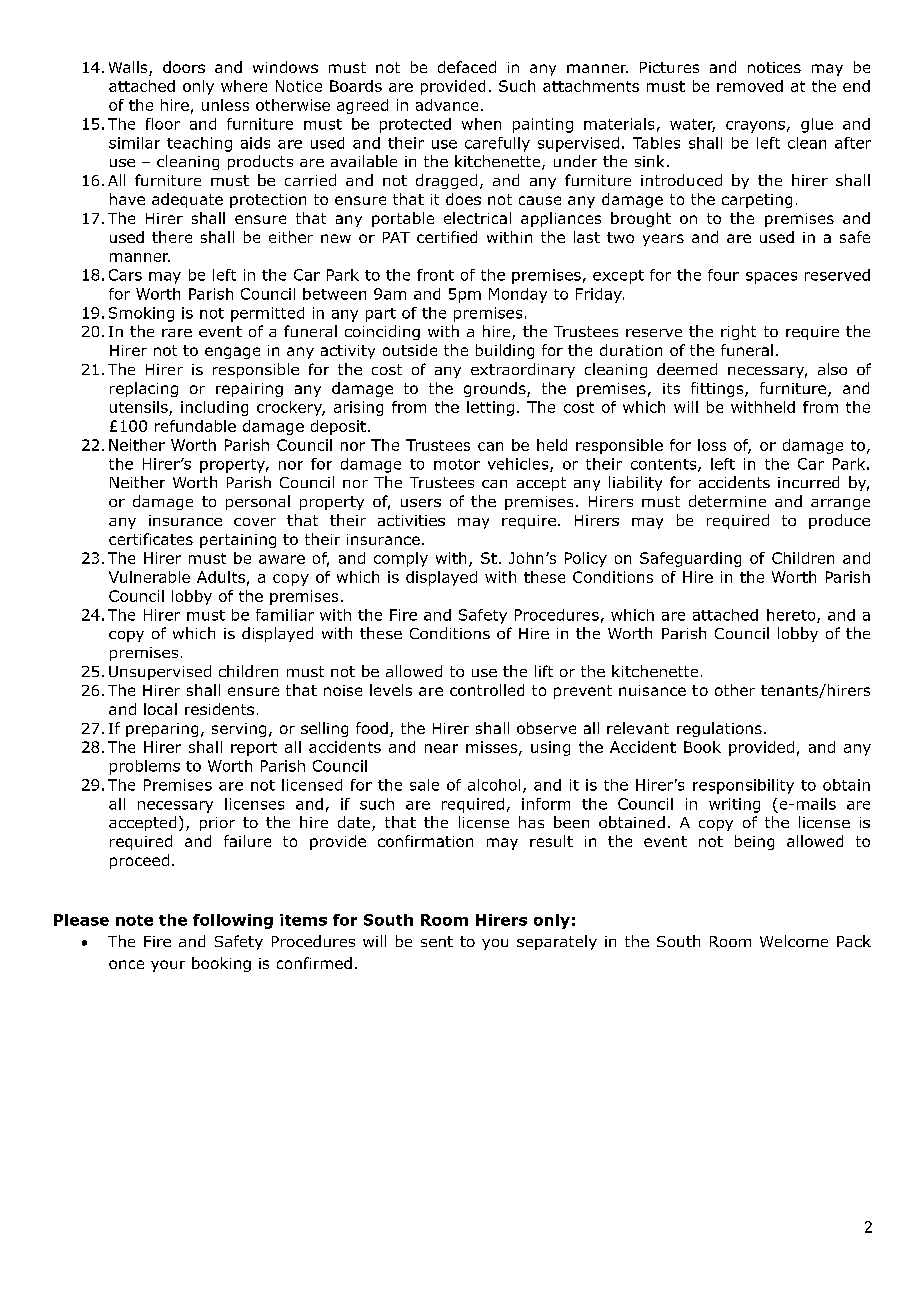 Image resolution: width=924 pixels, height=1308 pixels. I want to click on loss, so click(712, 445).
